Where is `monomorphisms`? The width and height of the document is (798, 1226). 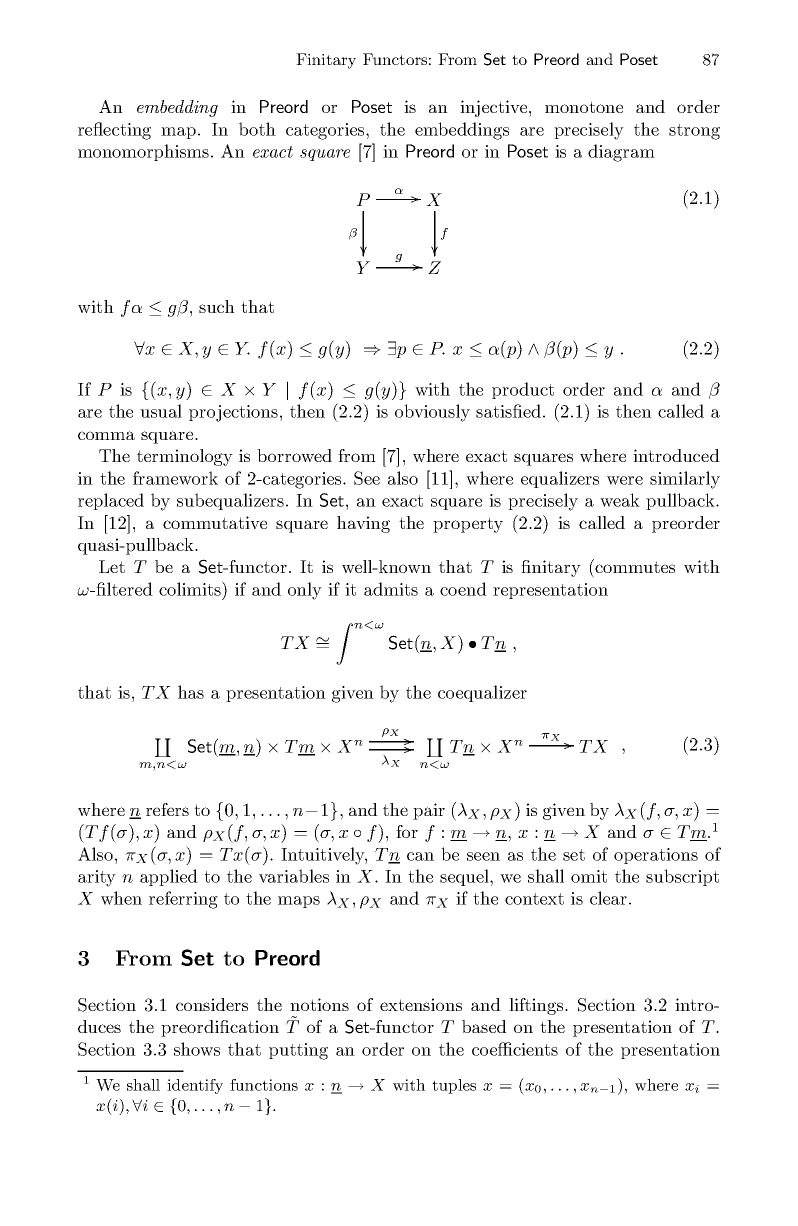
monomorphisms is located at coordinates (145, 152).
